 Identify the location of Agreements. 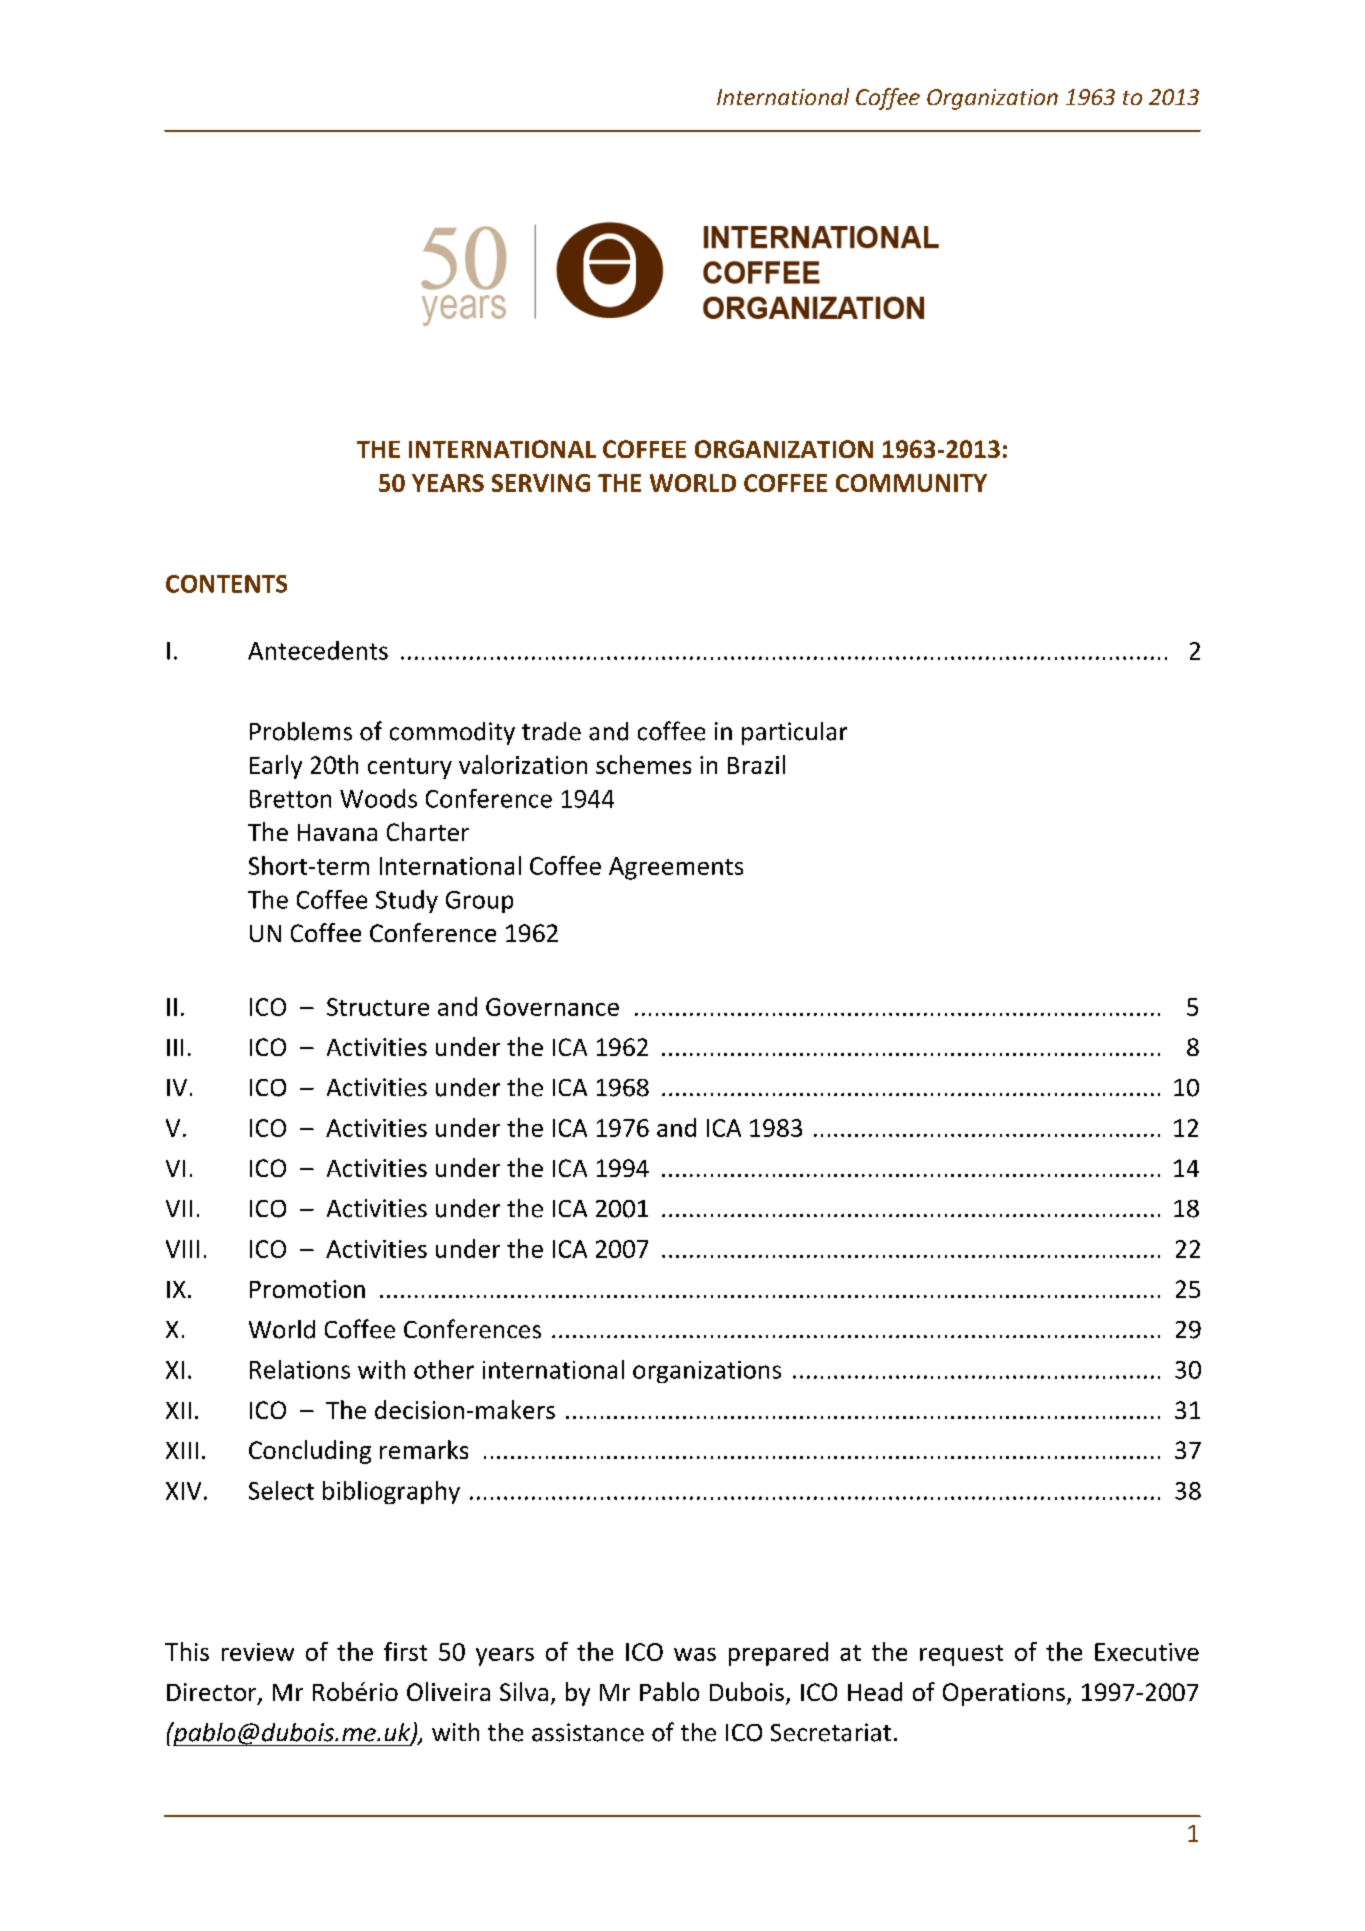
(676, 868).
